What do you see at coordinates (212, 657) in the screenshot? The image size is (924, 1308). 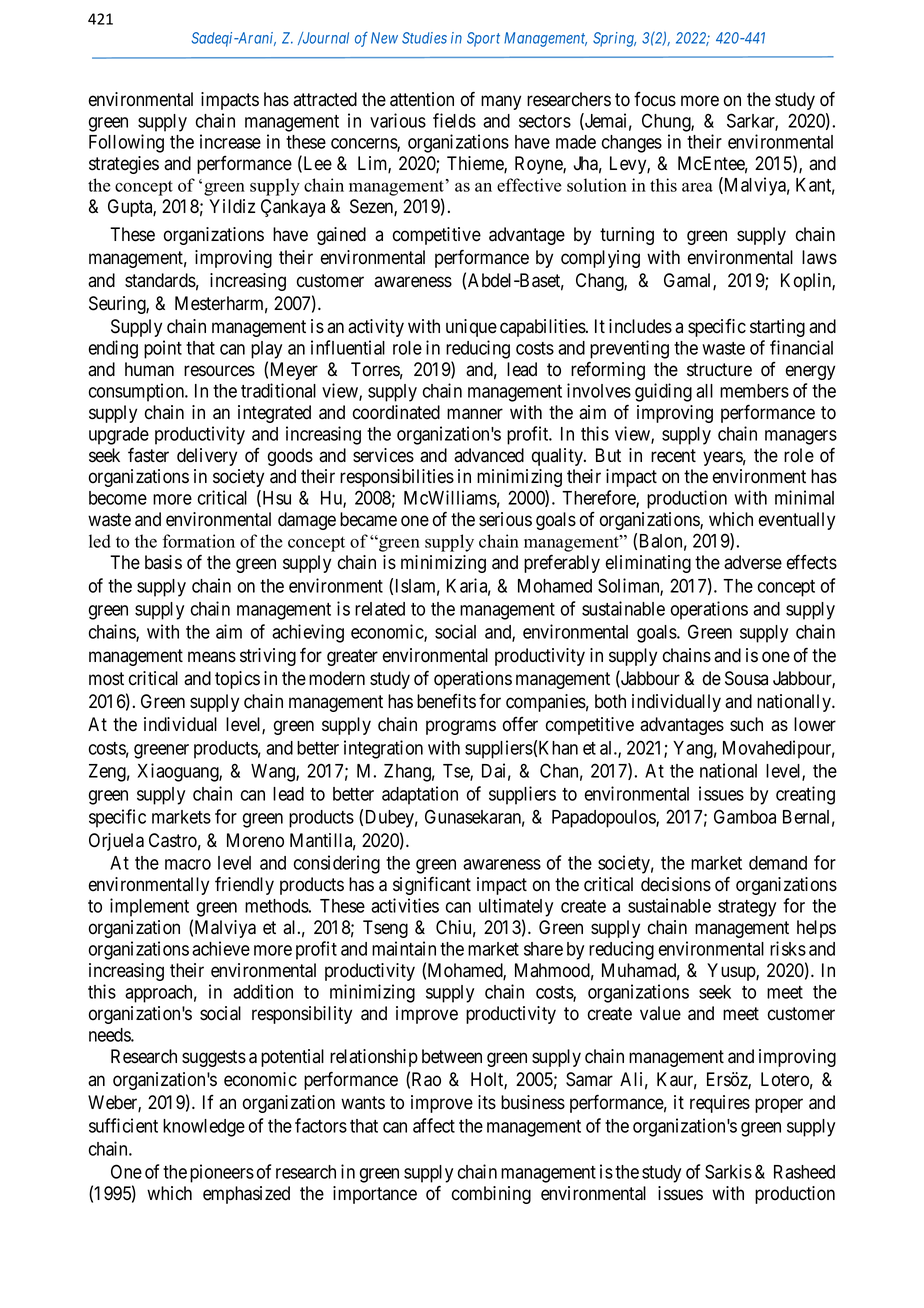 I see `means` at bounding box center [212, 657].
